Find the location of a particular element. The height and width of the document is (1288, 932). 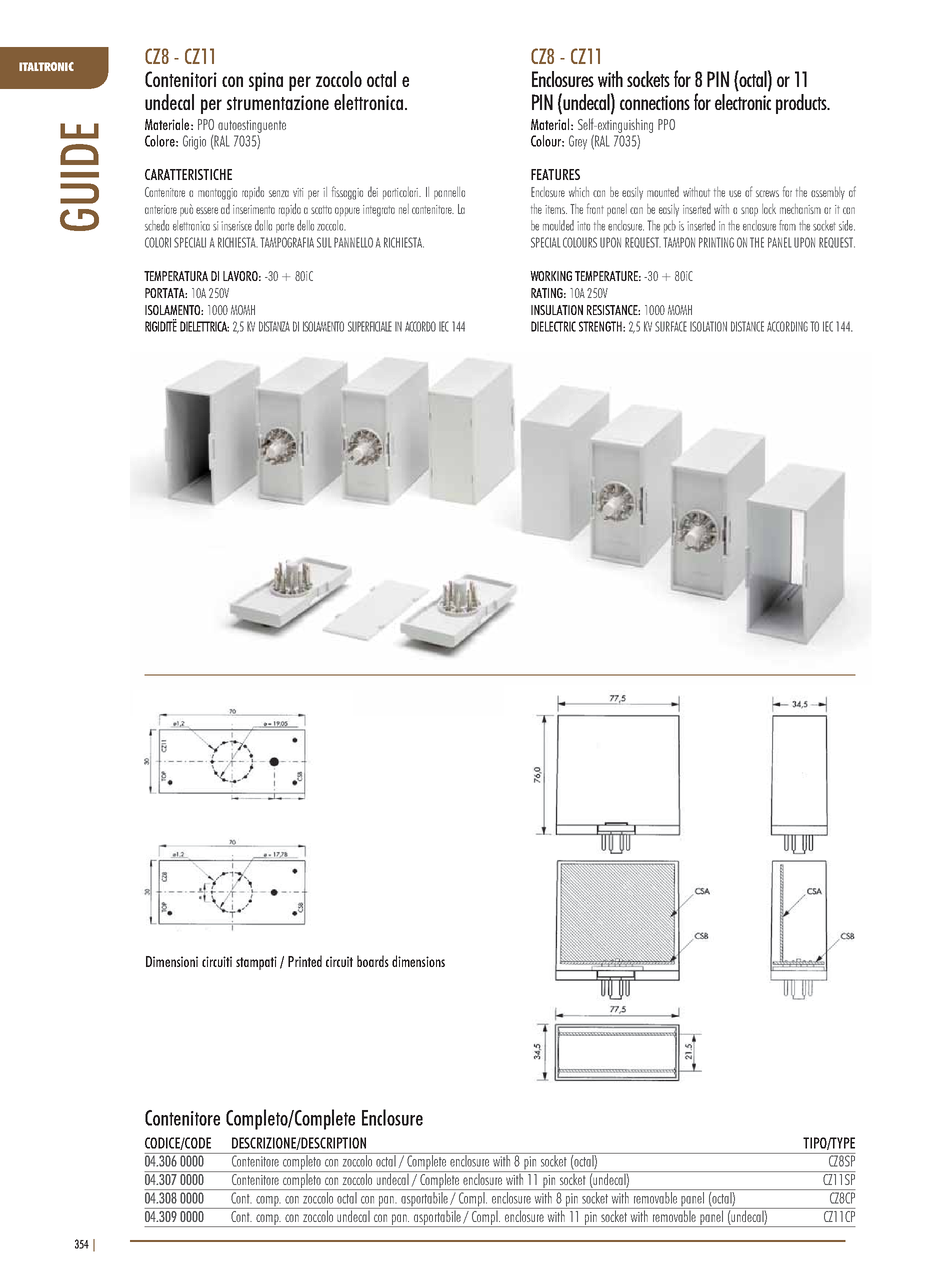

DIELECTRIC is located at coordinates (553, 326).
